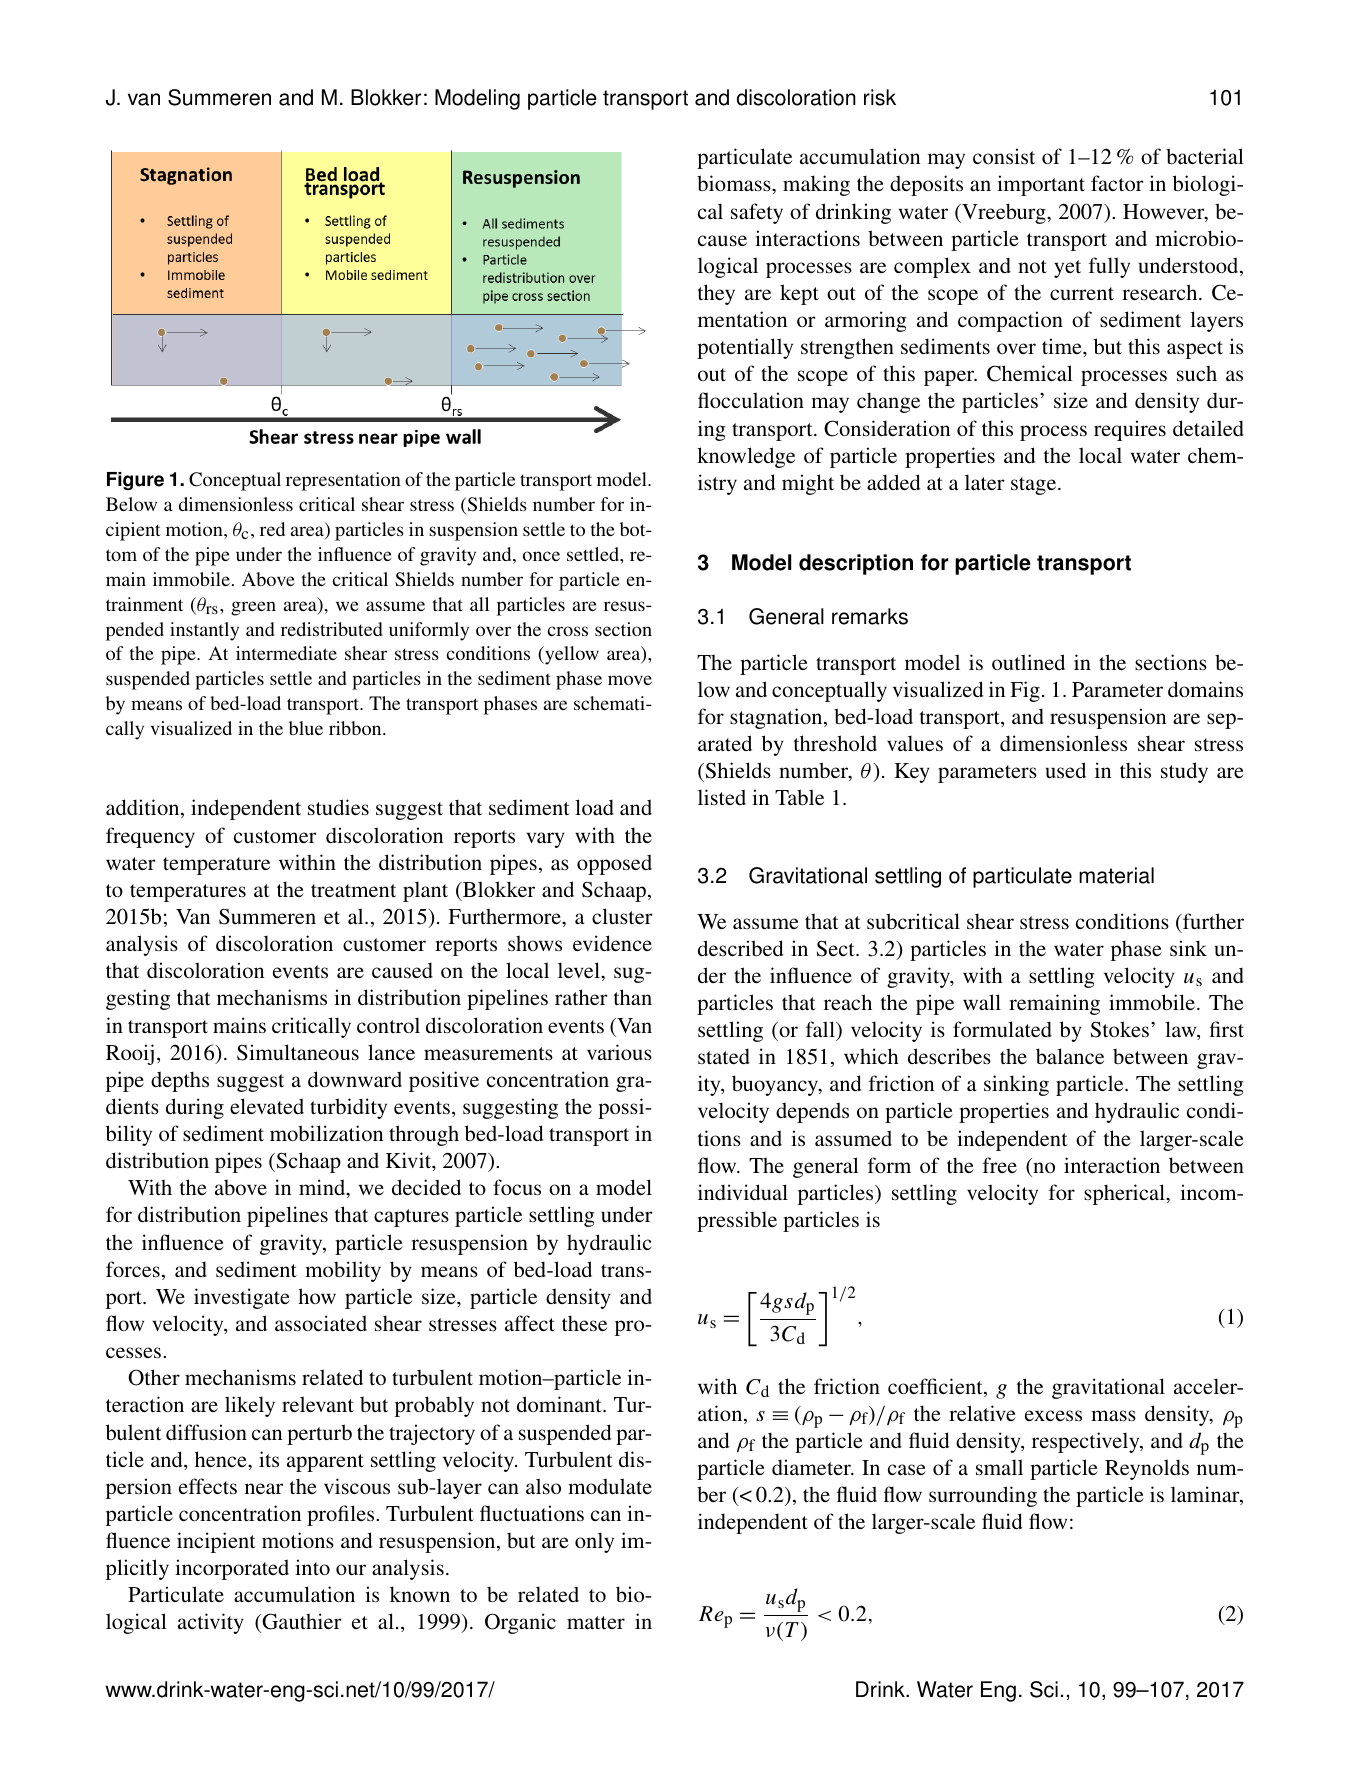 The width and height of the document is (1351, 1782). I want to click on opposed, so click(614, 864).
